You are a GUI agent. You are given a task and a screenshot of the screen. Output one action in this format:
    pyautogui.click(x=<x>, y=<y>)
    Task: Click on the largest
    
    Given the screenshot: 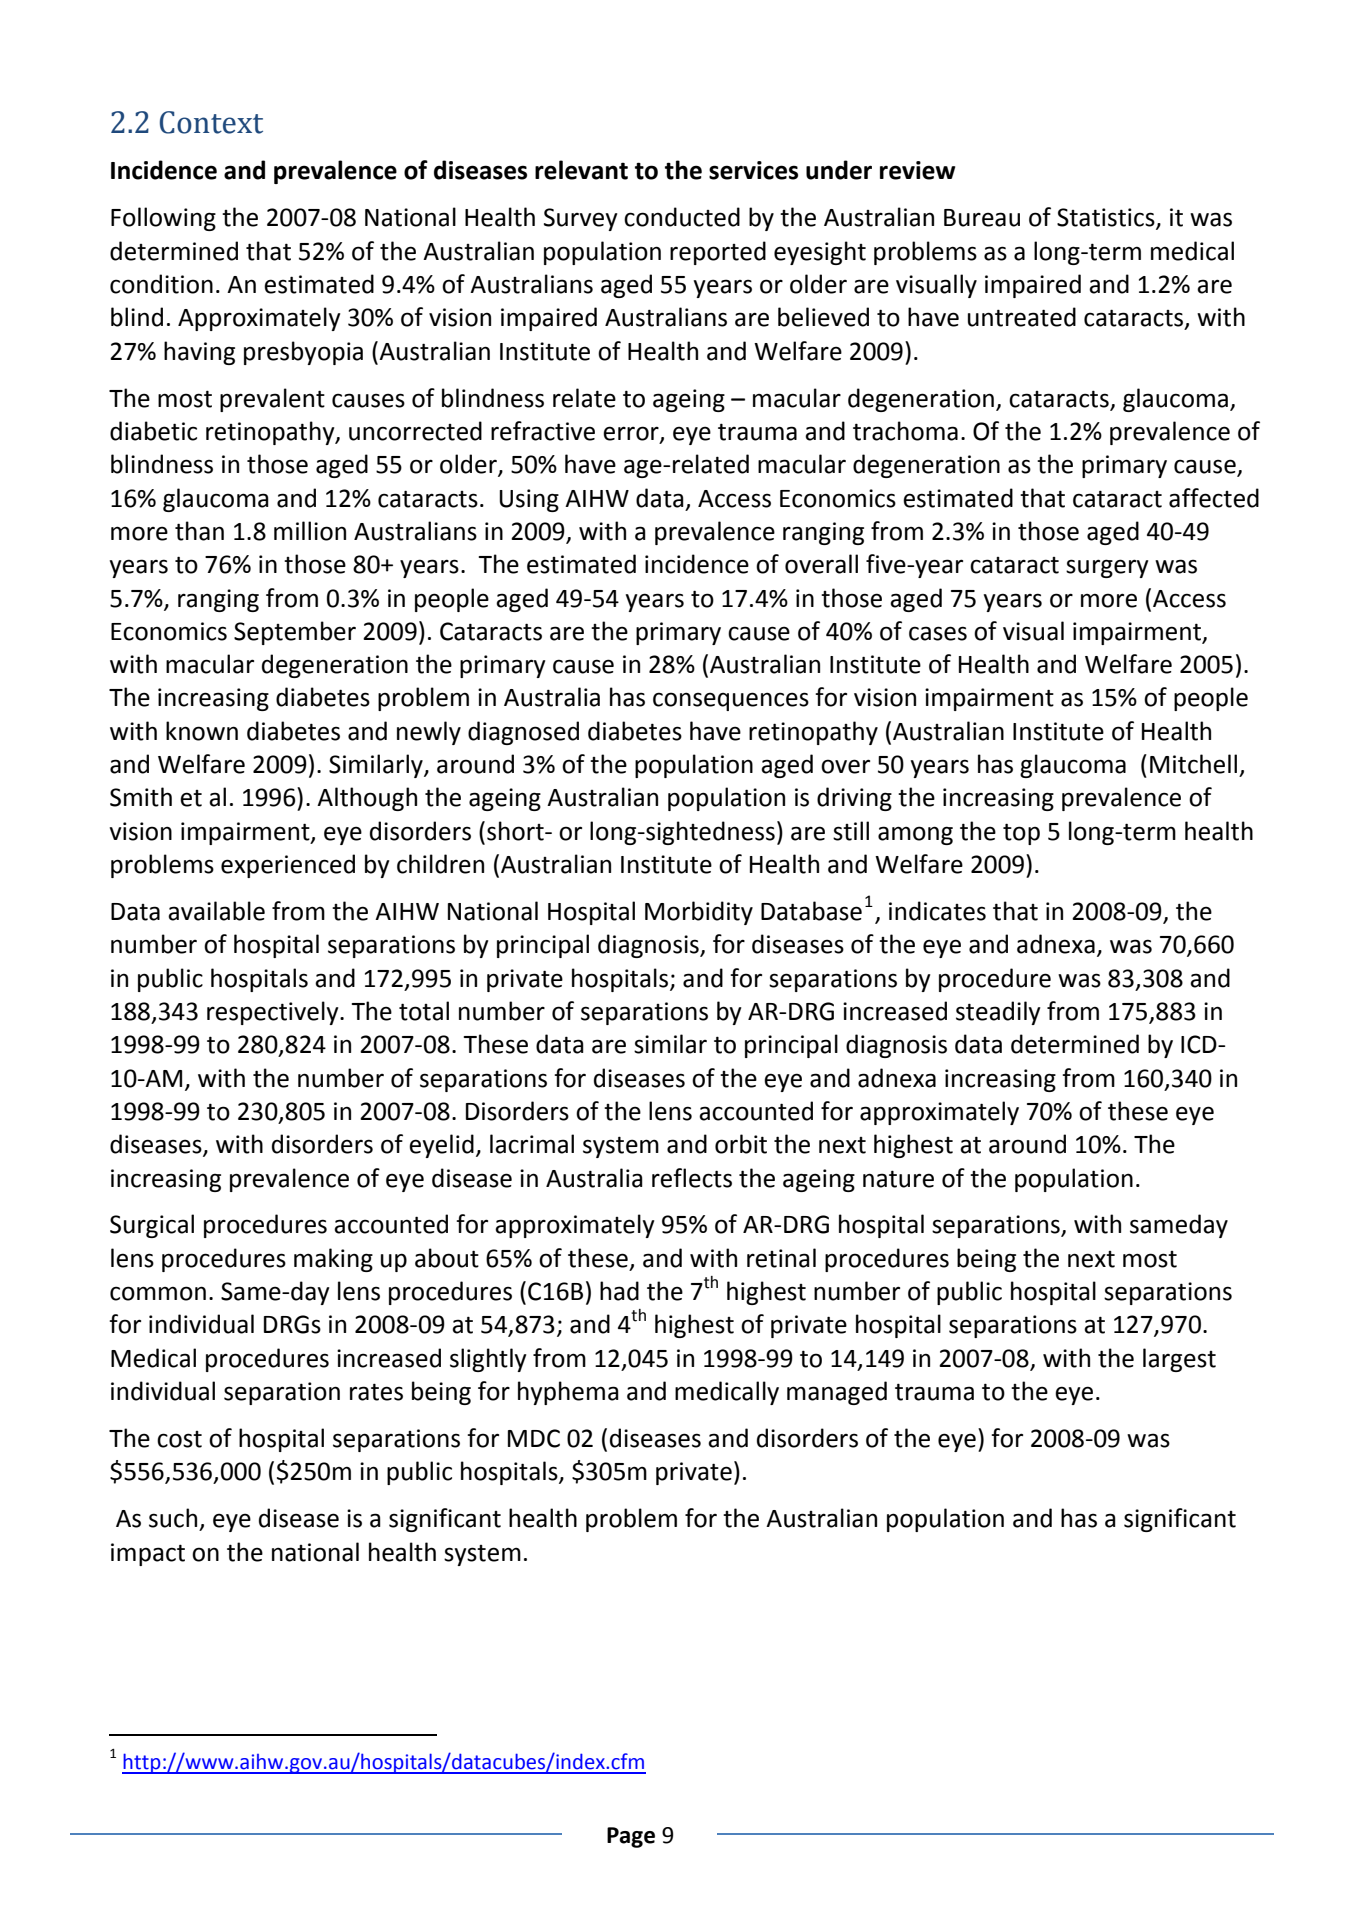 What is the action you would take?
    pyautogui.click(x=1179, y=1360)
